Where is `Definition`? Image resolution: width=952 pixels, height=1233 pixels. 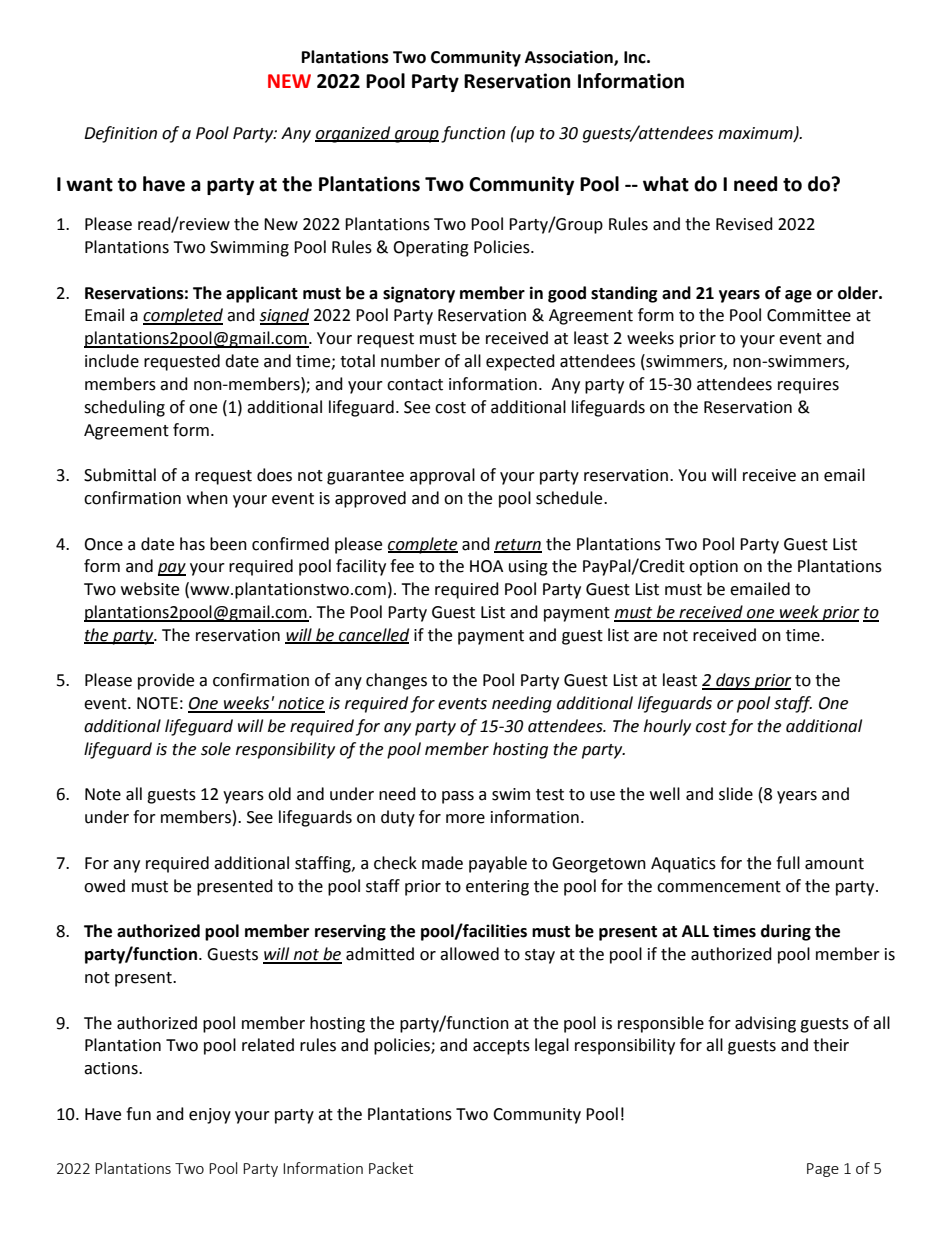
Definition is located at coordinates (120, 134).
